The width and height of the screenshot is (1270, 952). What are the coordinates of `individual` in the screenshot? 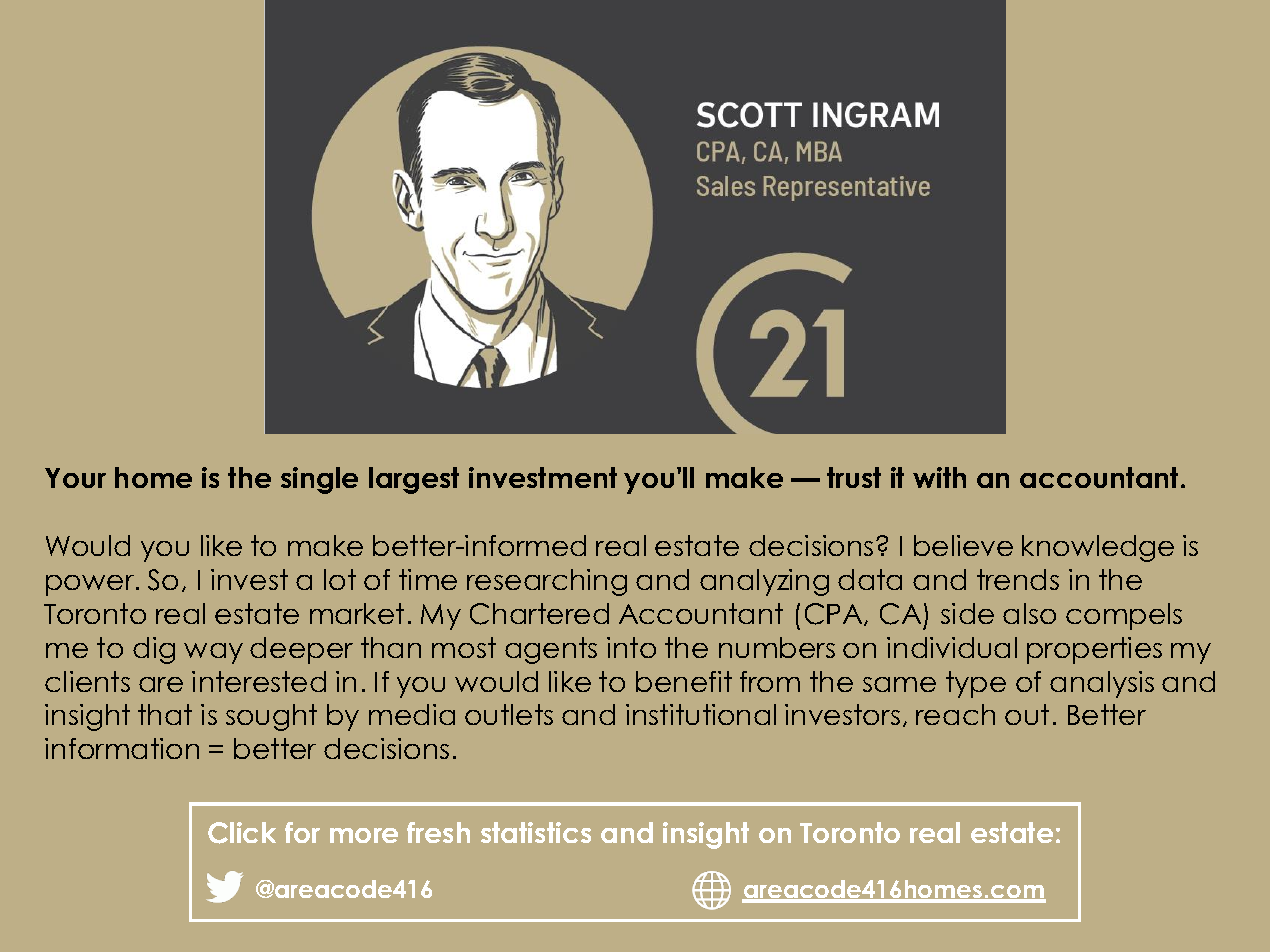 It's located at (952, 647).
